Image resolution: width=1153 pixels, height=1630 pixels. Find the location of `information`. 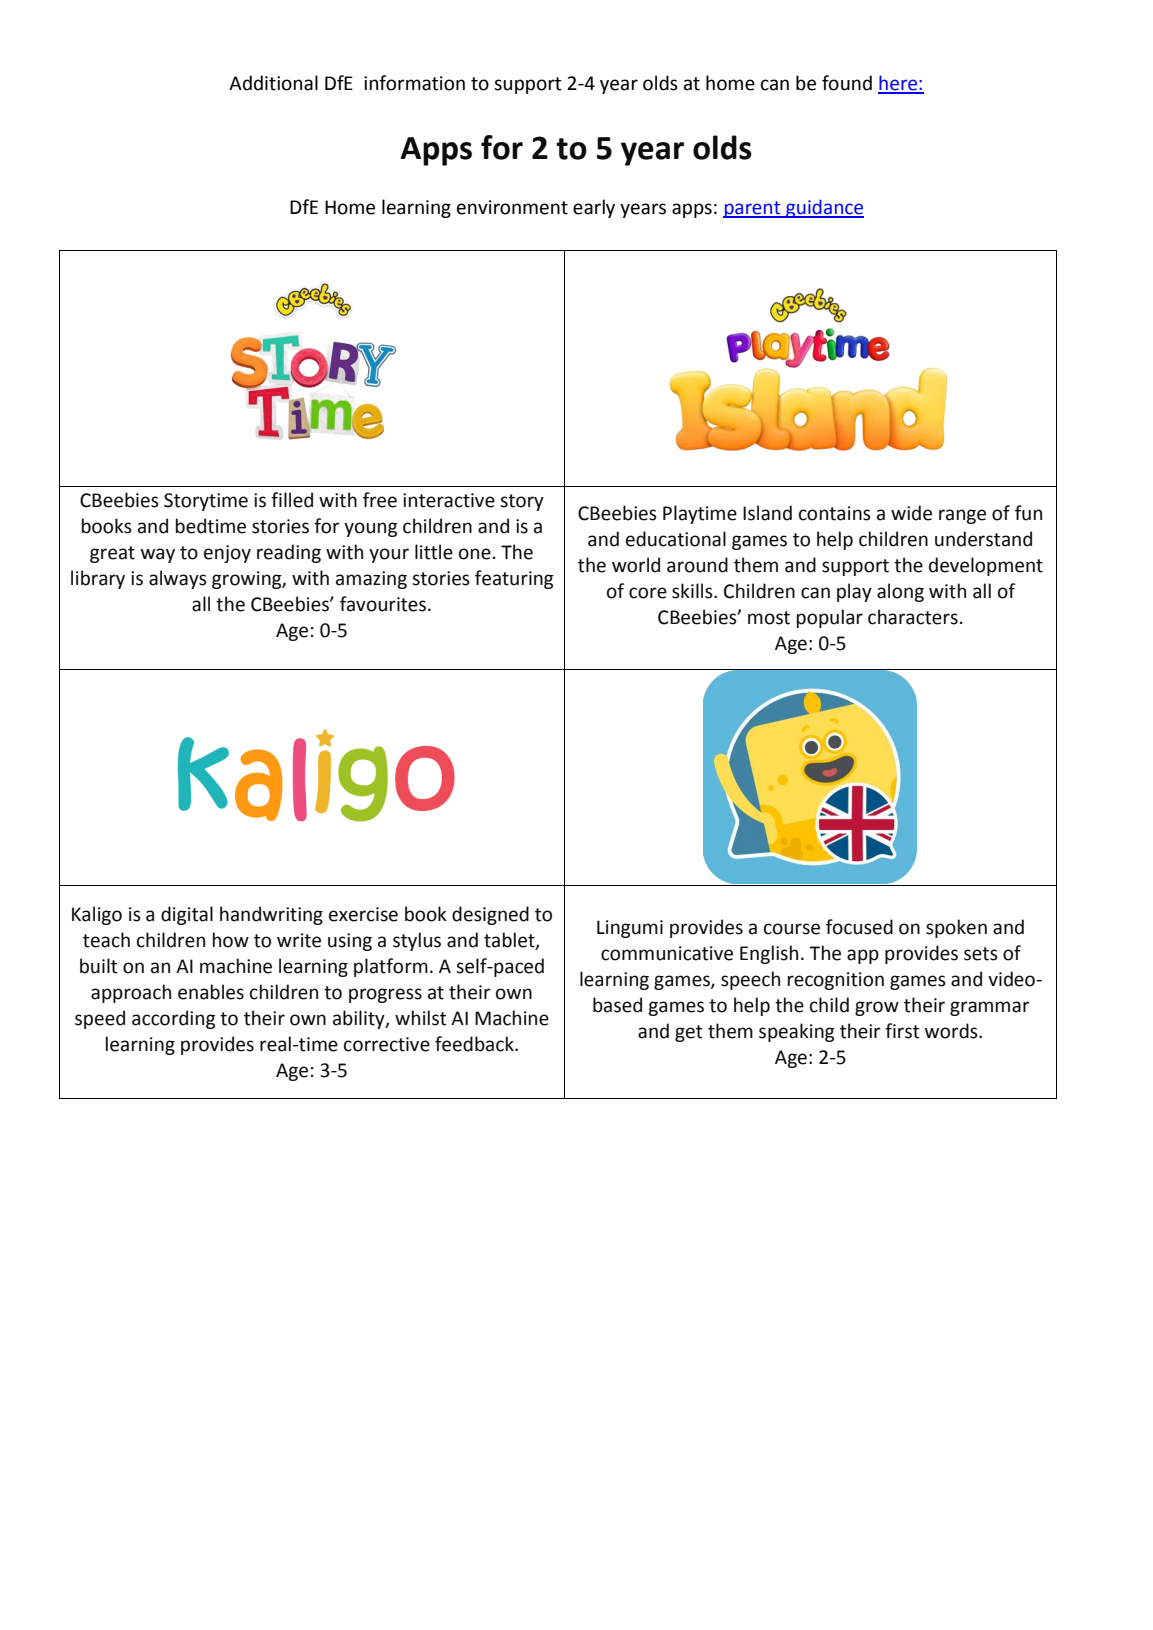

information is located at coordinates (414, 83).
